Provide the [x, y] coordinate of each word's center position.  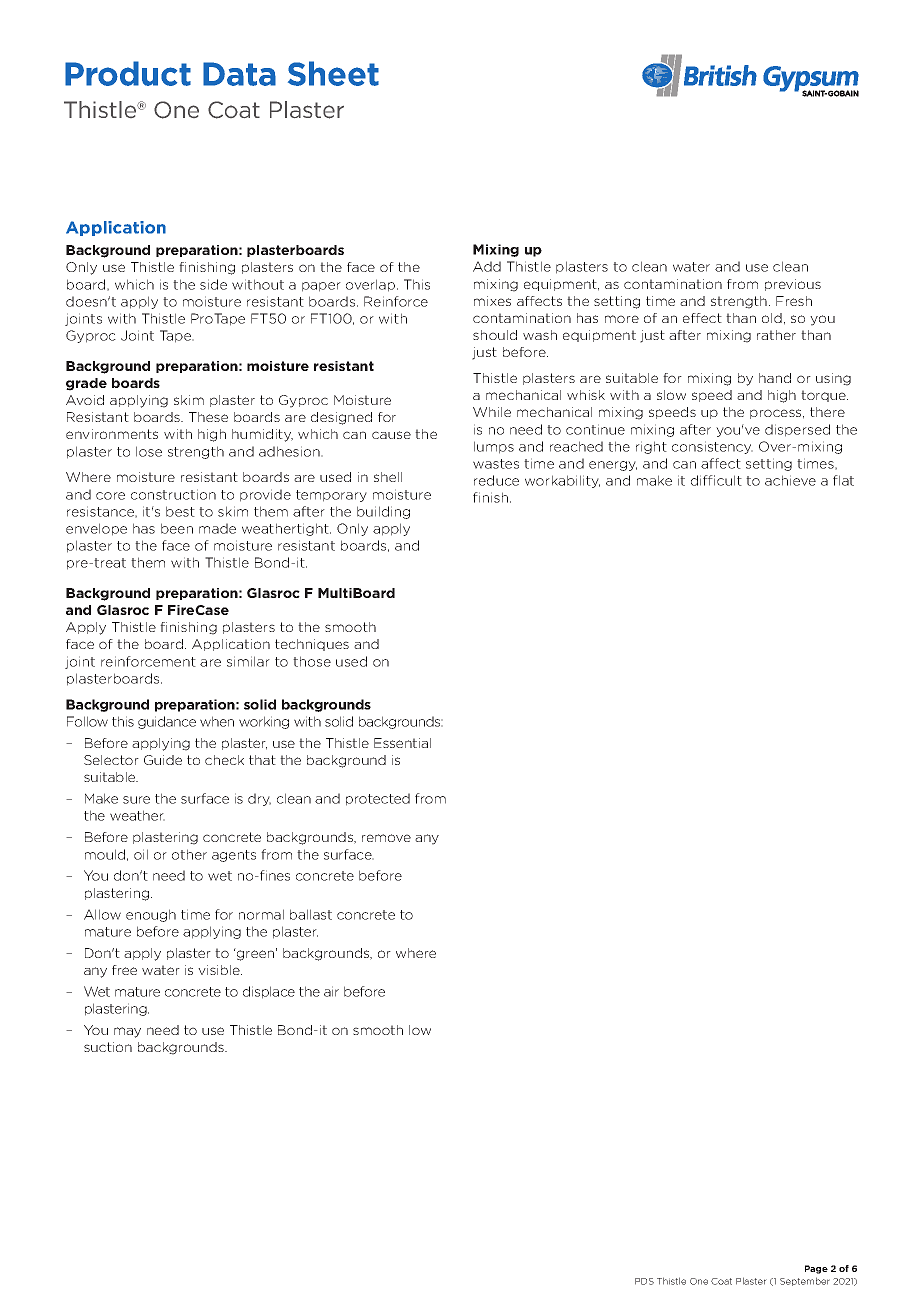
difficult [716, 480]
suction [108, 1047]
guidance [167, 722]
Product [128, 73]
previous [793, 285]
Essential [402, 743]
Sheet [333, 73]
